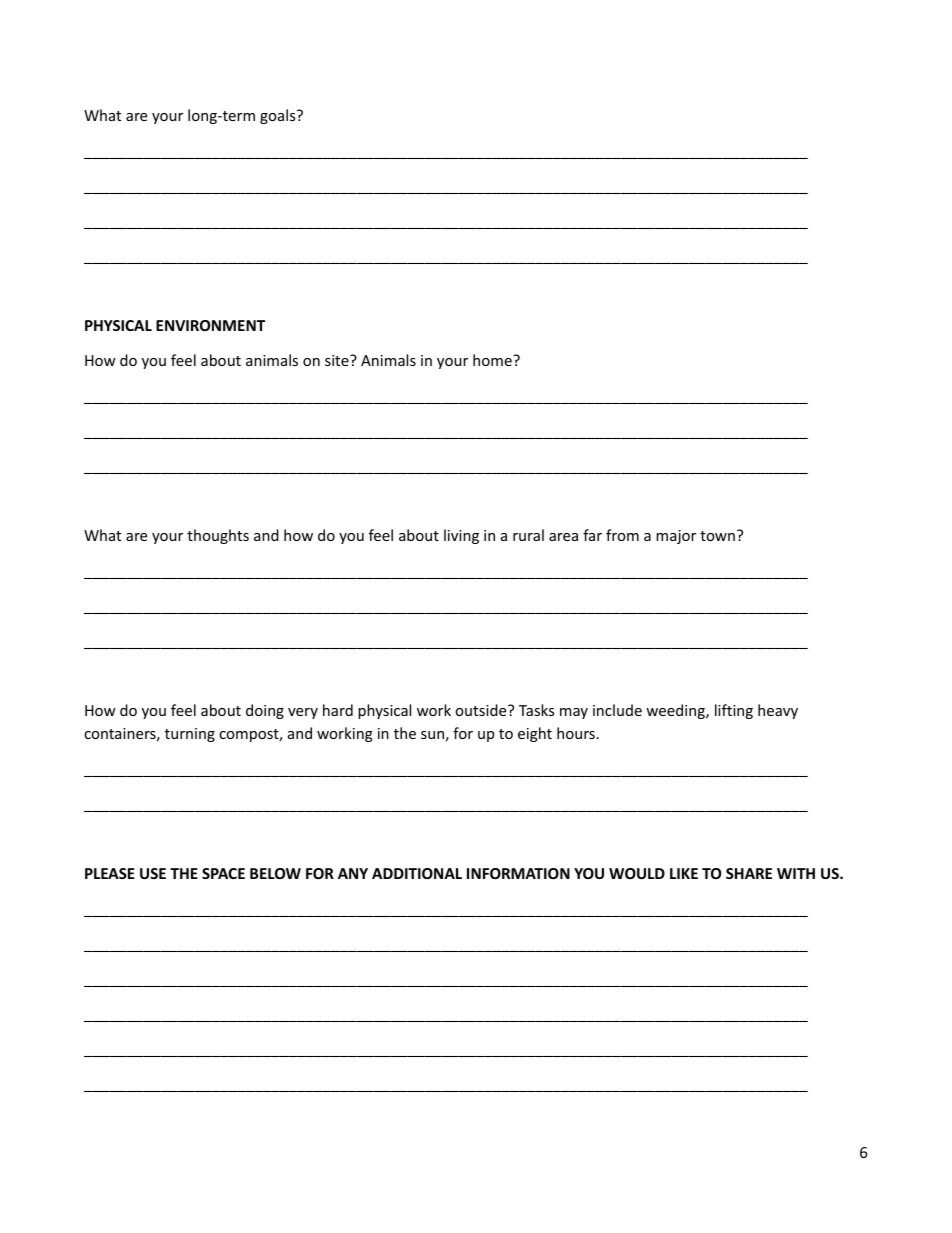  I want to click on site, so click(338, 360).
